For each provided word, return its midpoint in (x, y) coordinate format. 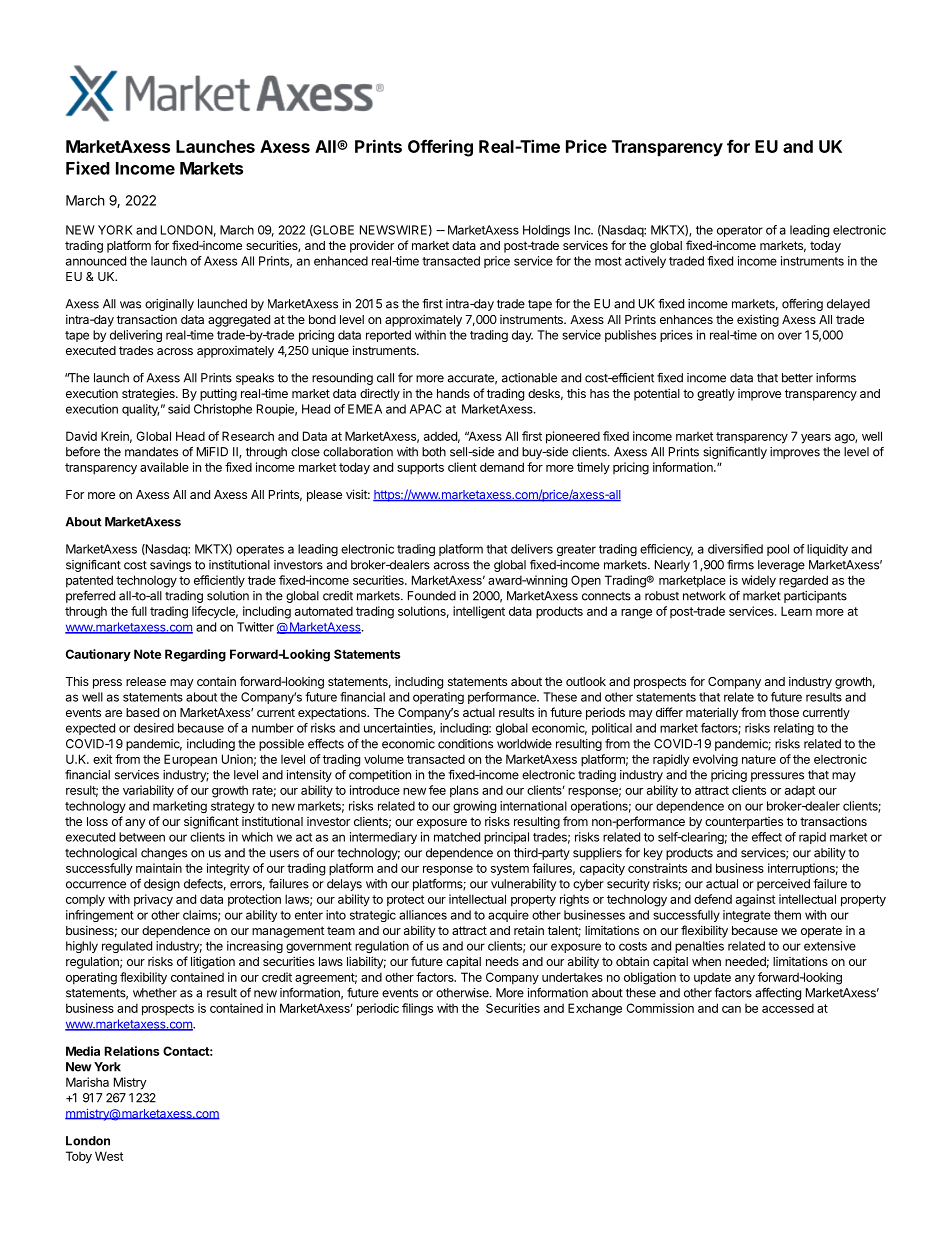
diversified (735, 549)
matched (457, 837)
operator (740, 231)
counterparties (744, 823)
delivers (532, 549)
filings (417, 1009)
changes (164, 854)
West (109, 1156)
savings (170, 566)
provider (372, 246)
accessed (788, 1008)
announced (96, 261)
